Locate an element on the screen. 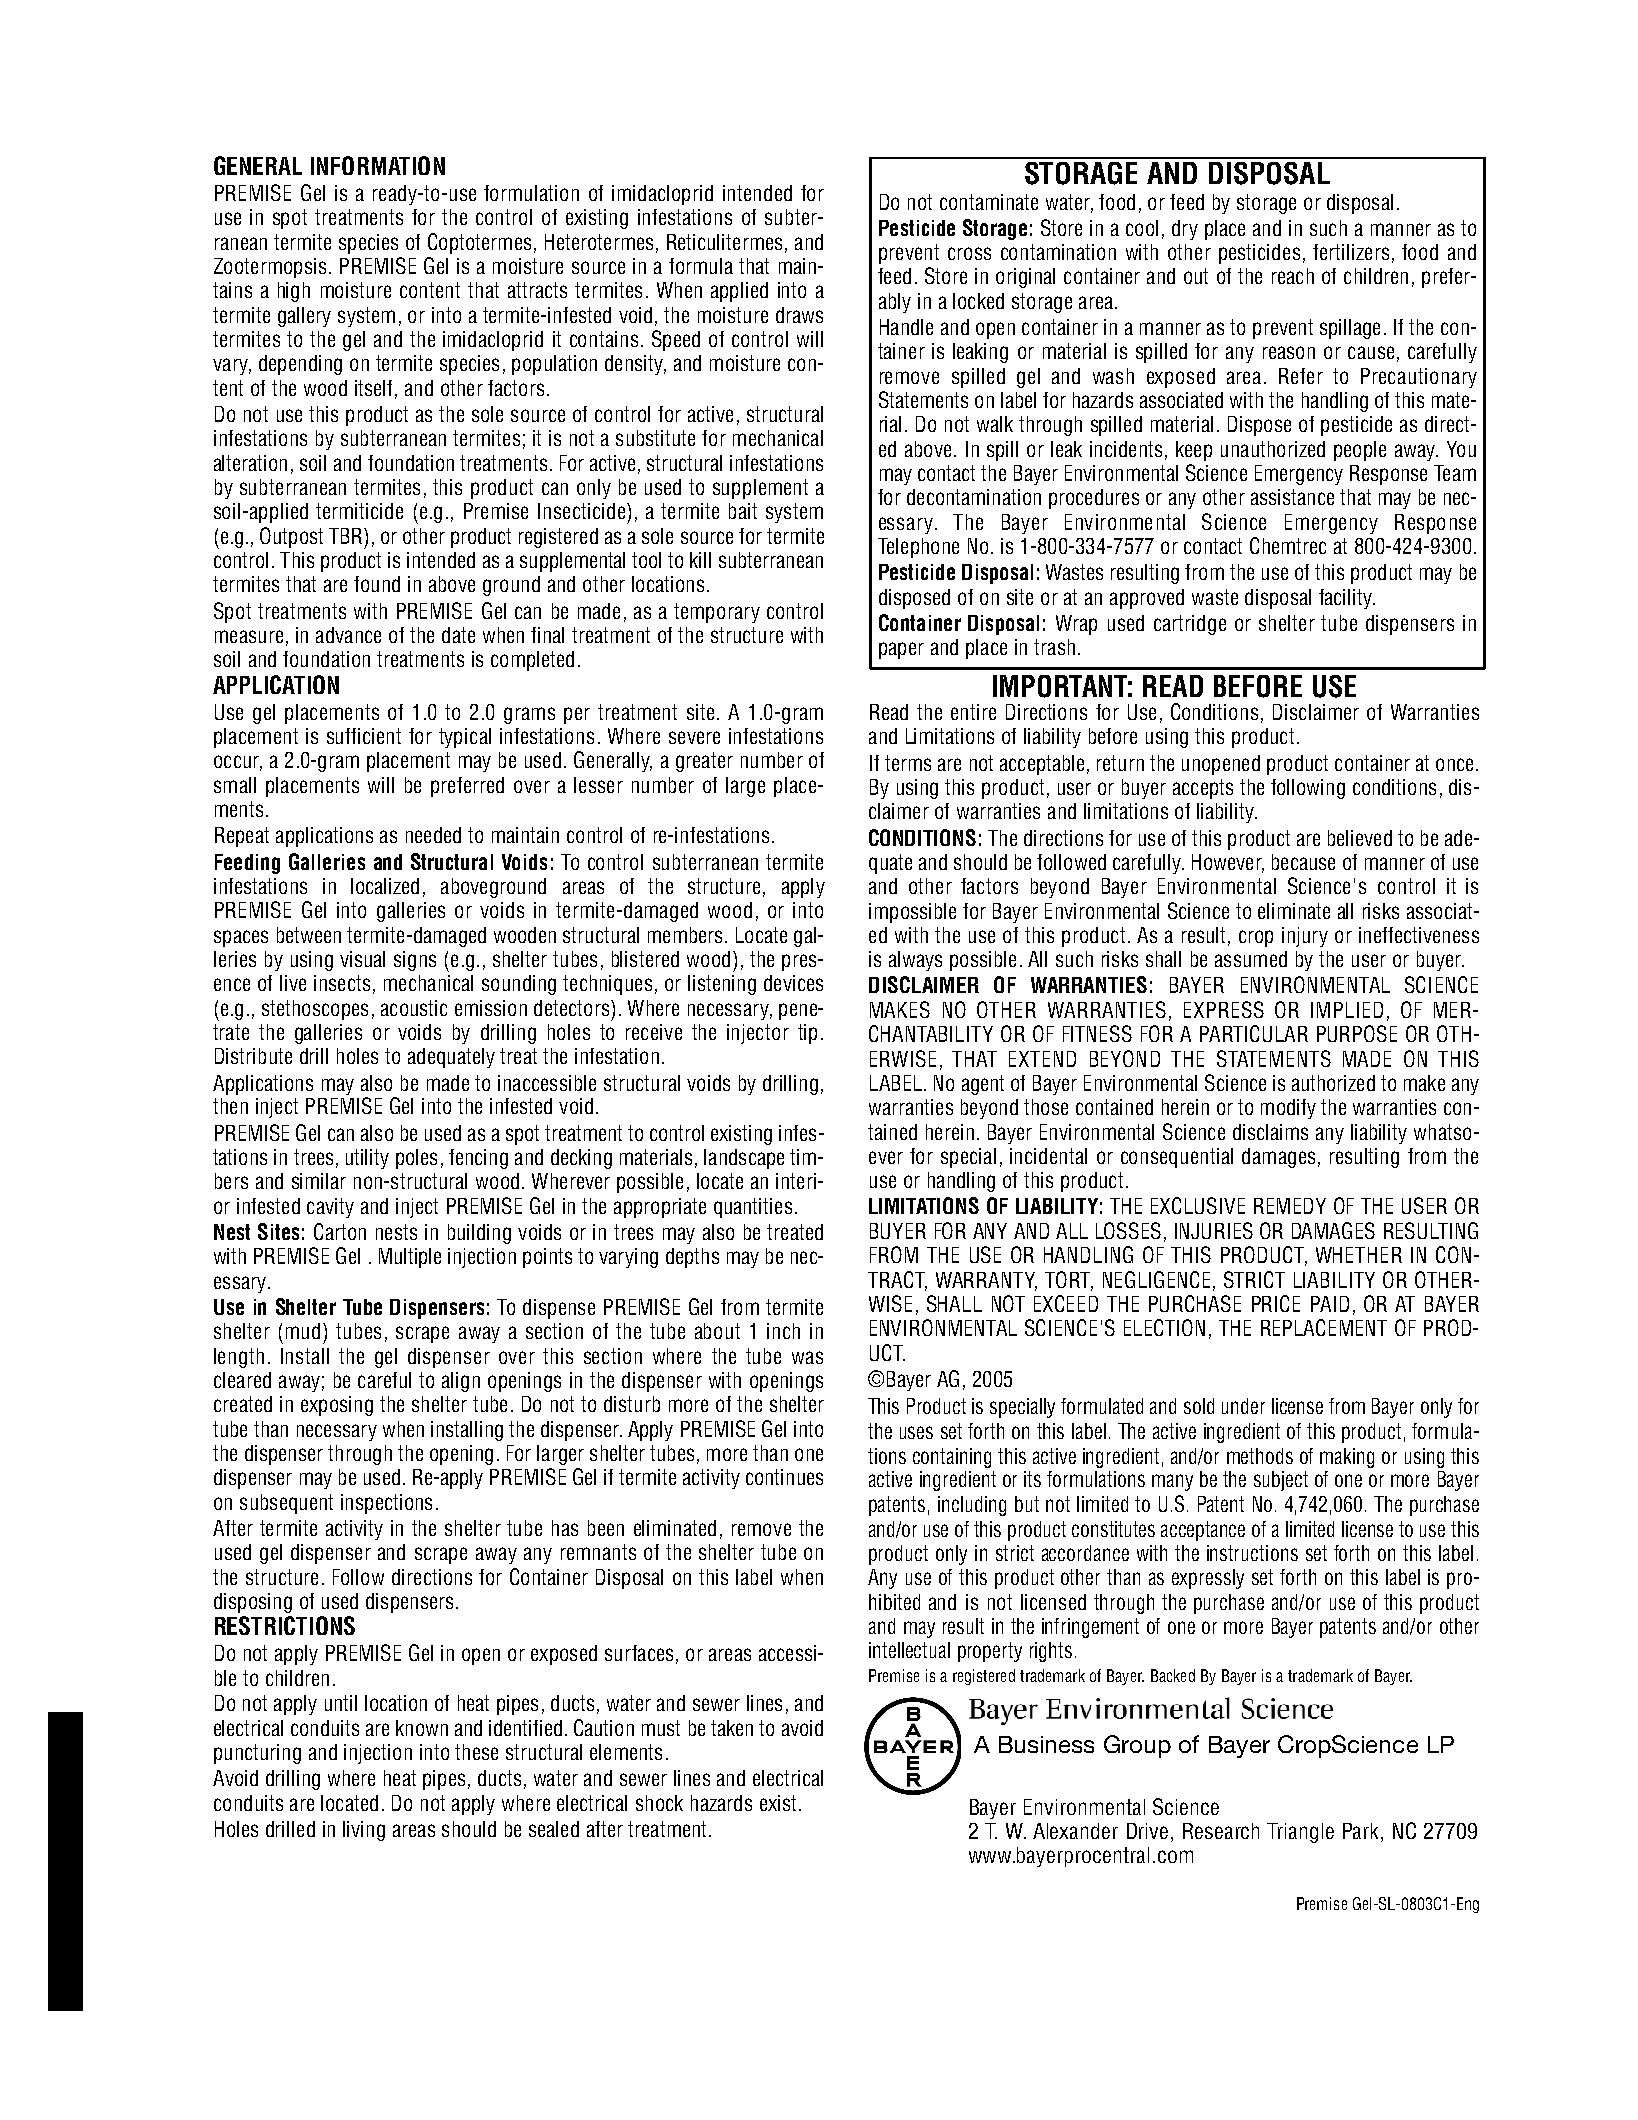 This screenshot has width=1638, height=2120. believed is located at coordinates (1360, 838).
